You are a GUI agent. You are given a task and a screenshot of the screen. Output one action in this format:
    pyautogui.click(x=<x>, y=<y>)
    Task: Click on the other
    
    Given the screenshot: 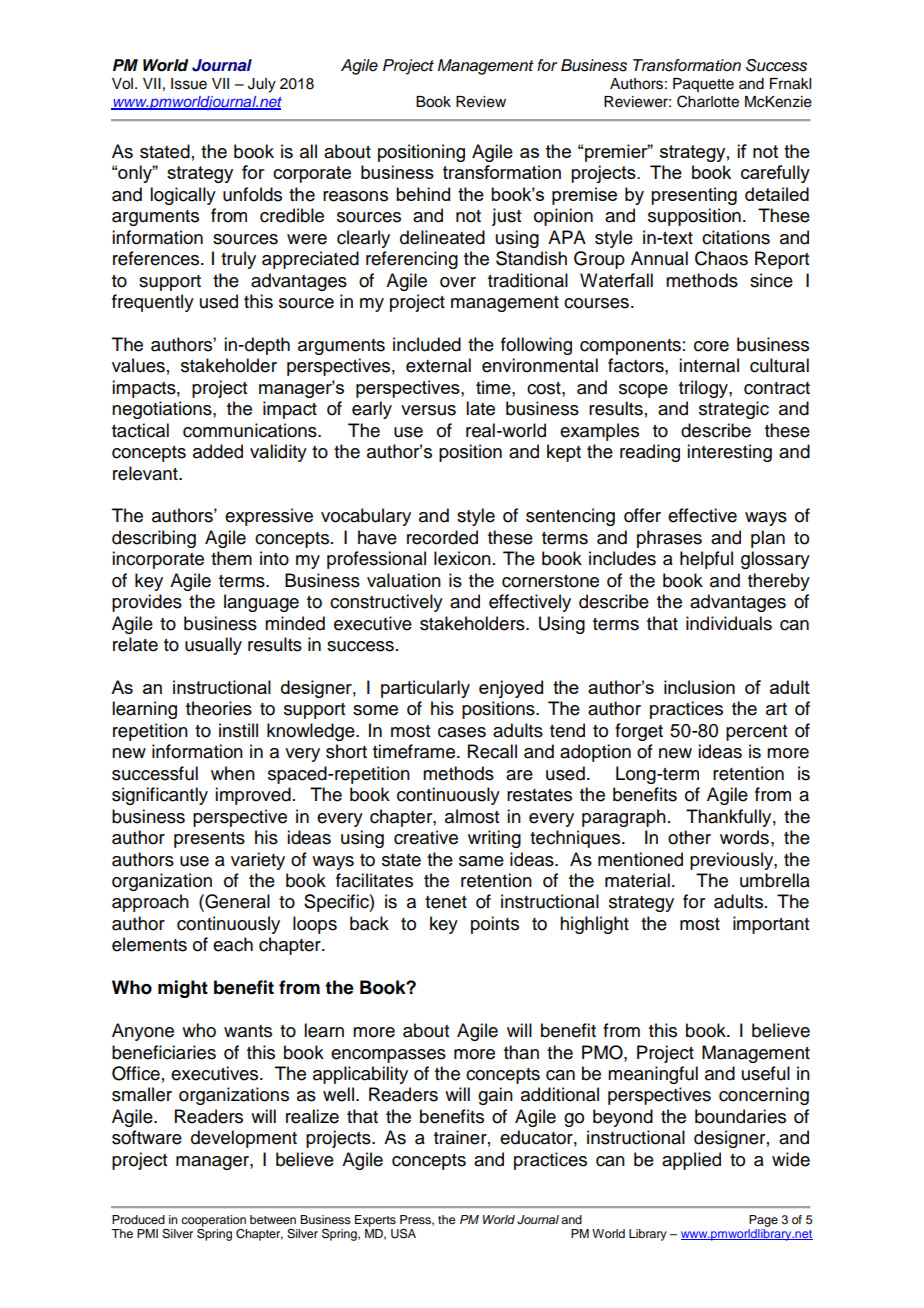 What is the action you would take?
    pyautogui.click(x=689, y=837)
